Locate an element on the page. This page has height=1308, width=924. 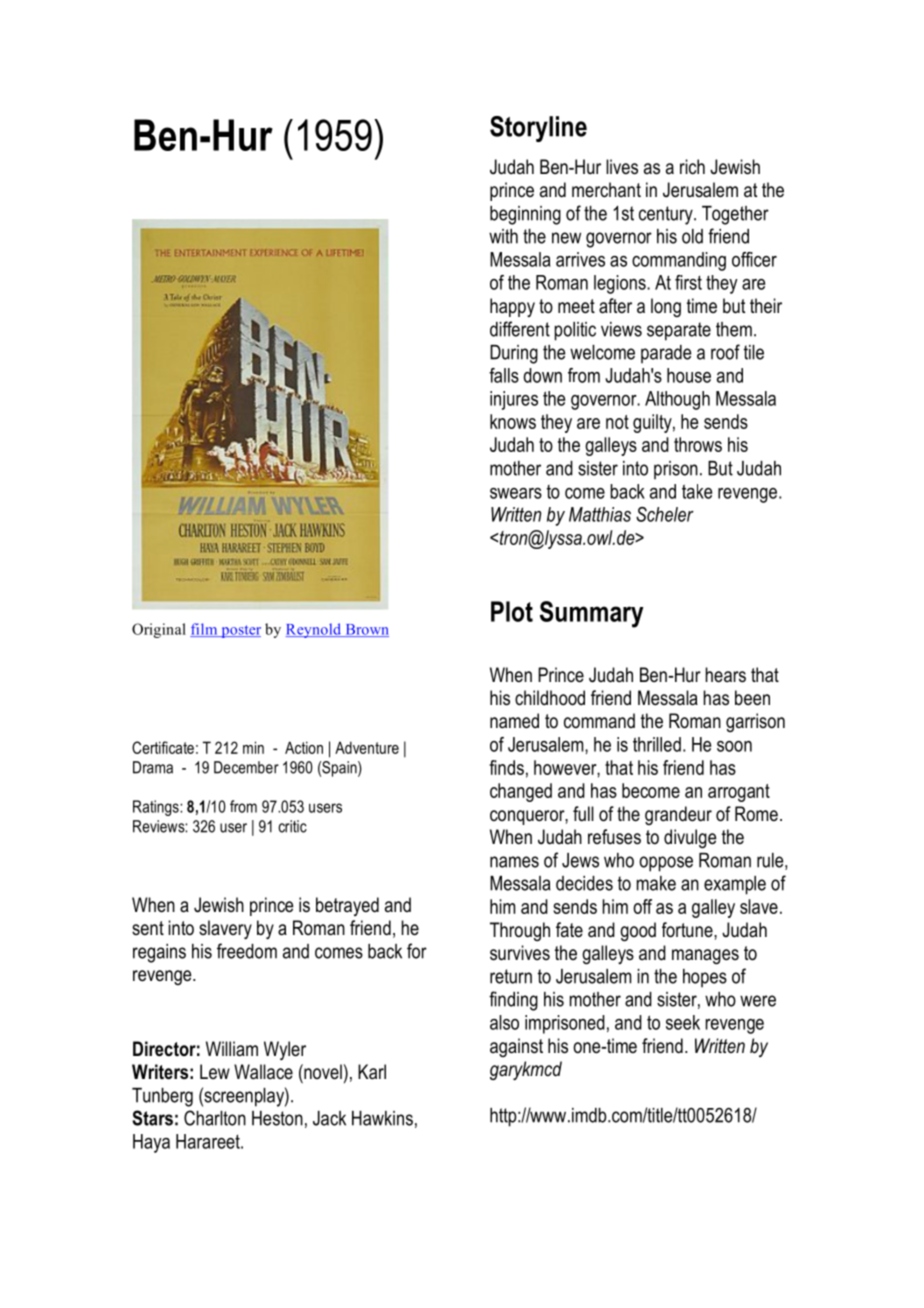
Charlton is located at coordinates (215, 1118).
